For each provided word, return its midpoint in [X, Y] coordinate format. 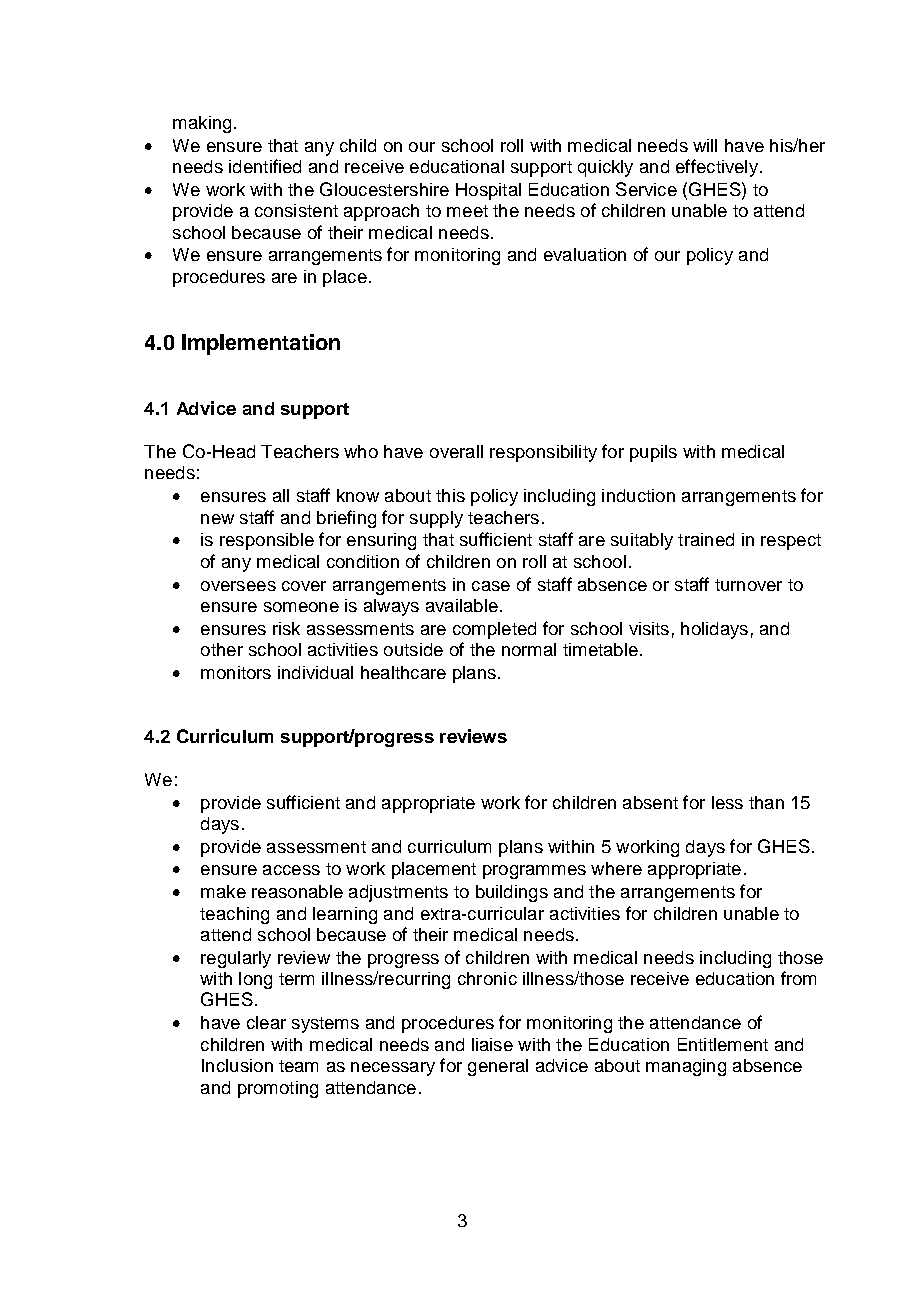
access [291, 870]
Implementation [261, 344]
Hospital [488, 191]
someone [301, 607]
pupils [653, 453]
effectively [717, 168]
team [298, 1066]
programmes [534, 872]
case [491, 586]
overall [456, 451]
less [727, 802]
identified [265, 166]
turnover [748, 585]
